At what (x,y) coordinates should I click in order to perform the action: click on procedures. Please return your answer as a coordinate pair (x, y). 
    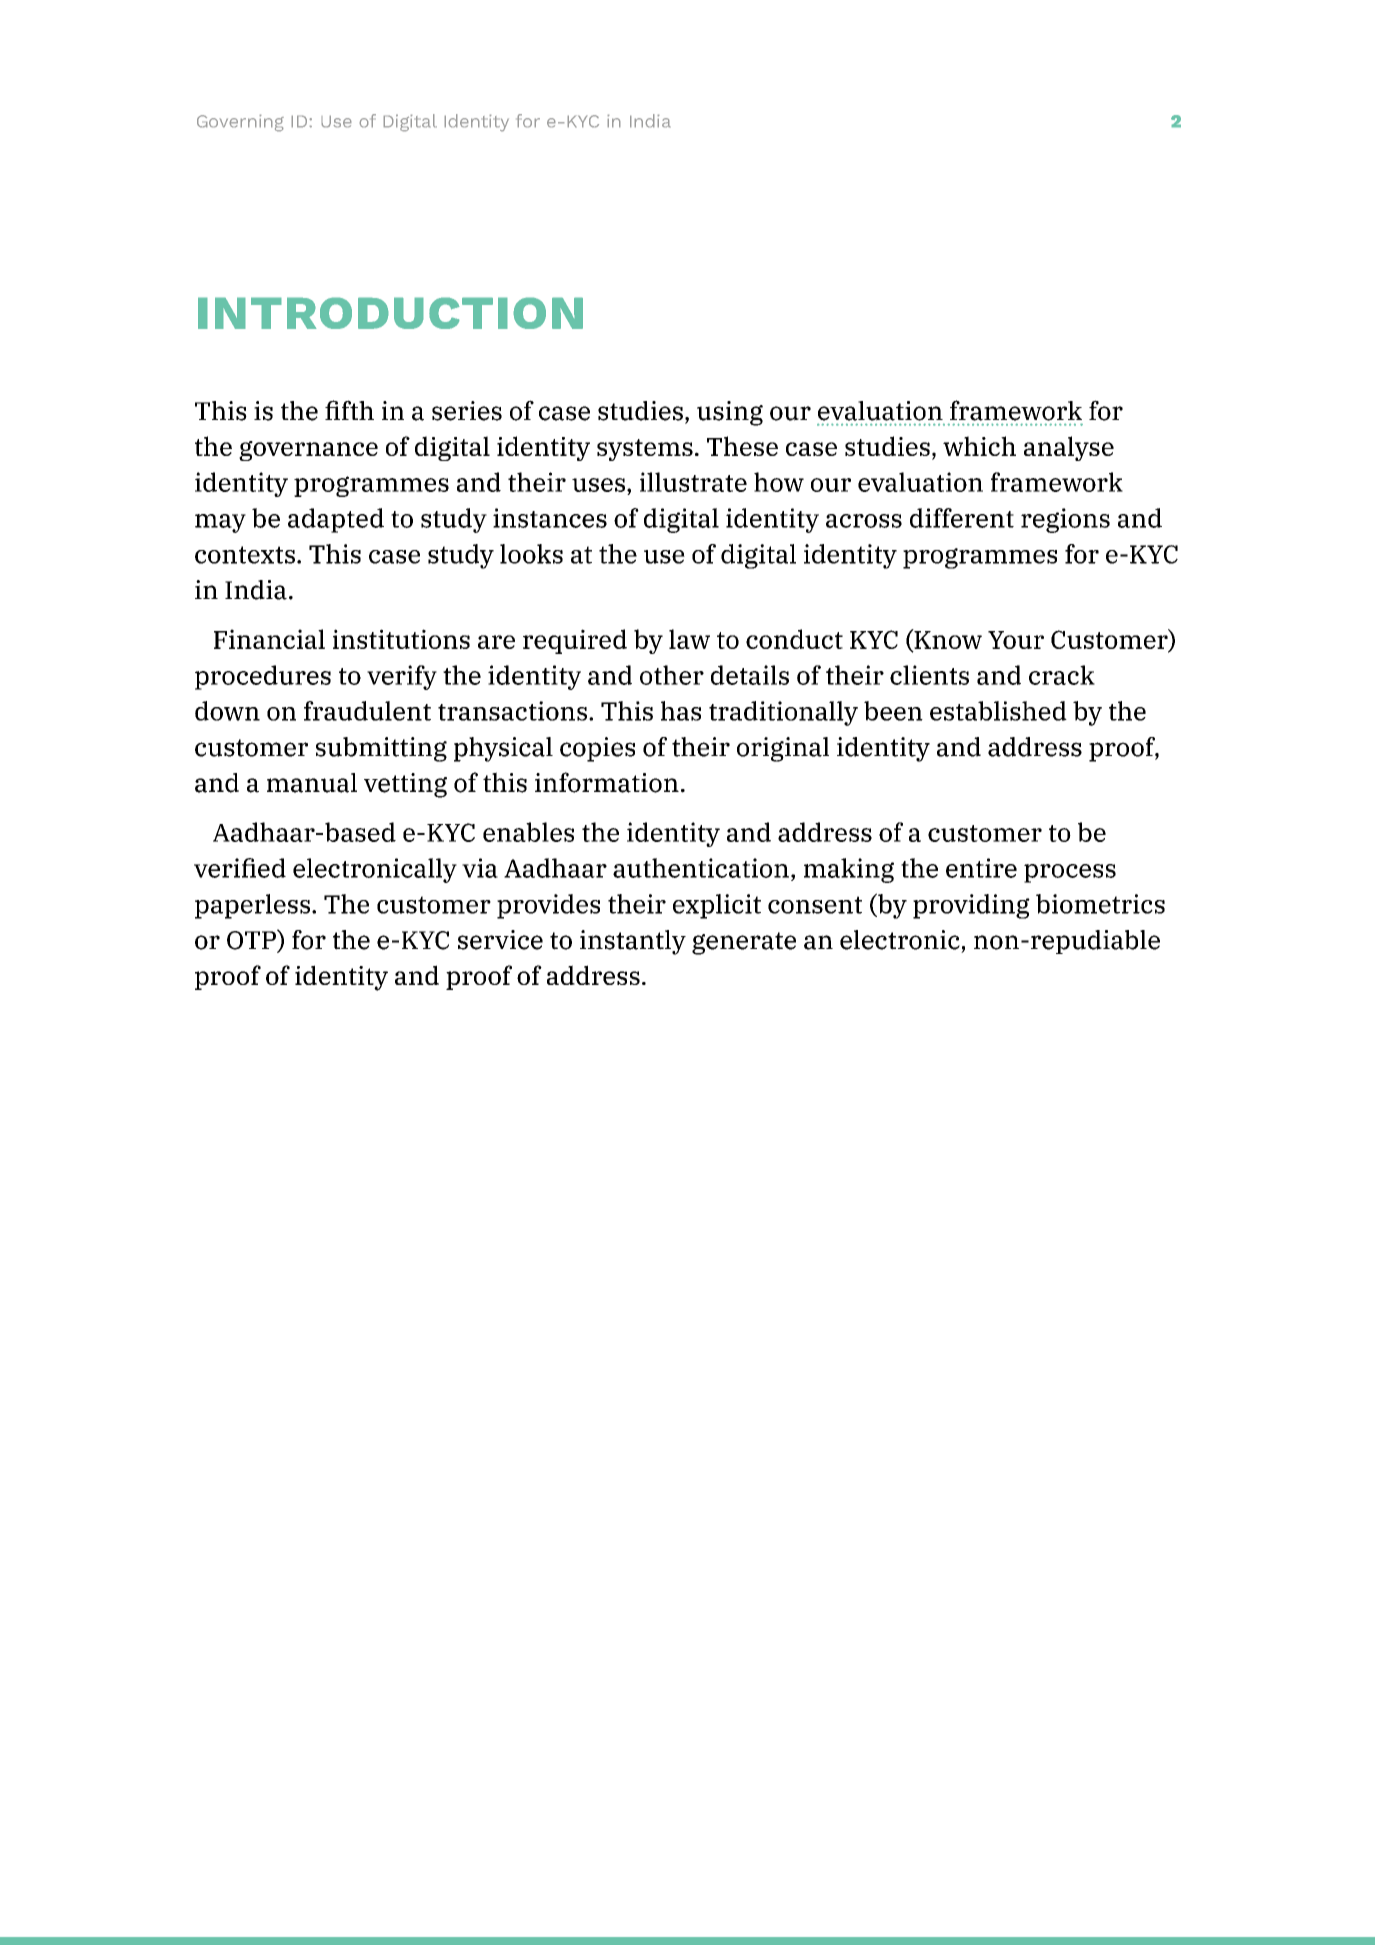
    Looking at the image, I should click on (263, 677).
